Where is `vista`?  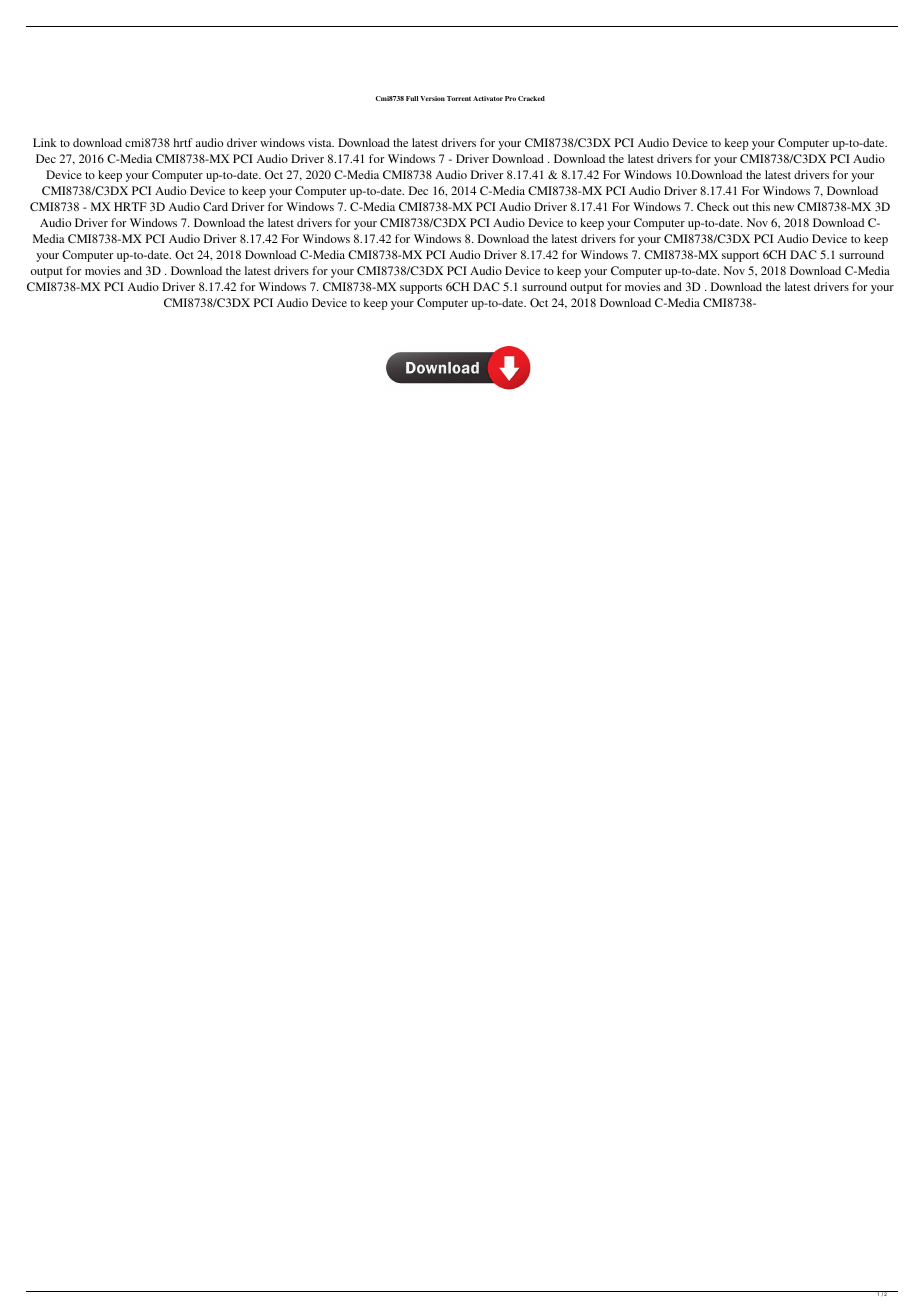 vista is located at coordinates (321, 142).
